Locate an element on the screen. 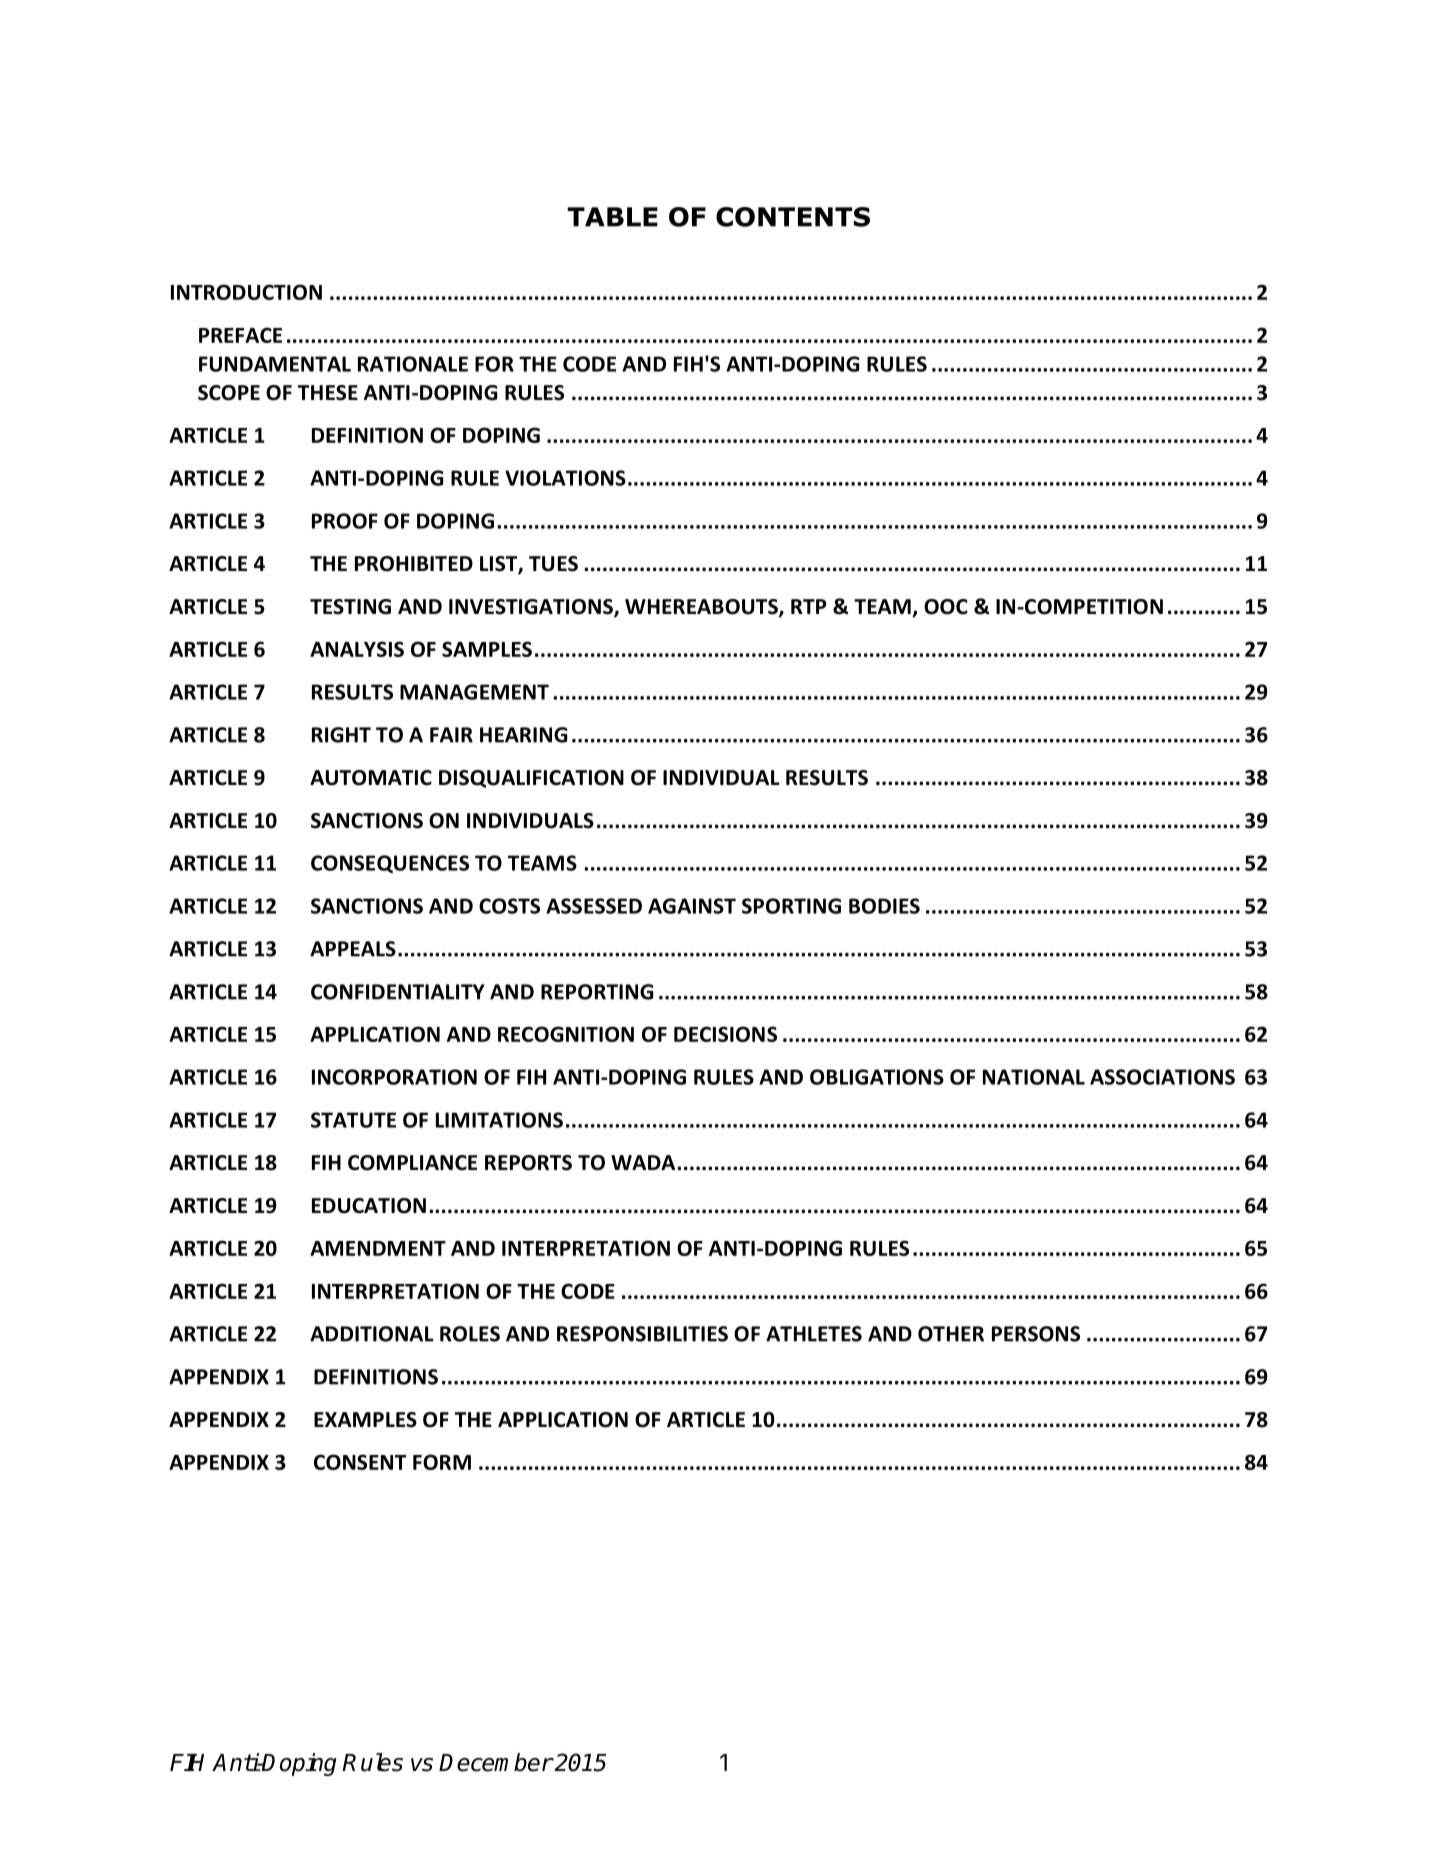 This screenshot has width=1438, height=1861. CONTENTS is located at coordinates (793, 217).
